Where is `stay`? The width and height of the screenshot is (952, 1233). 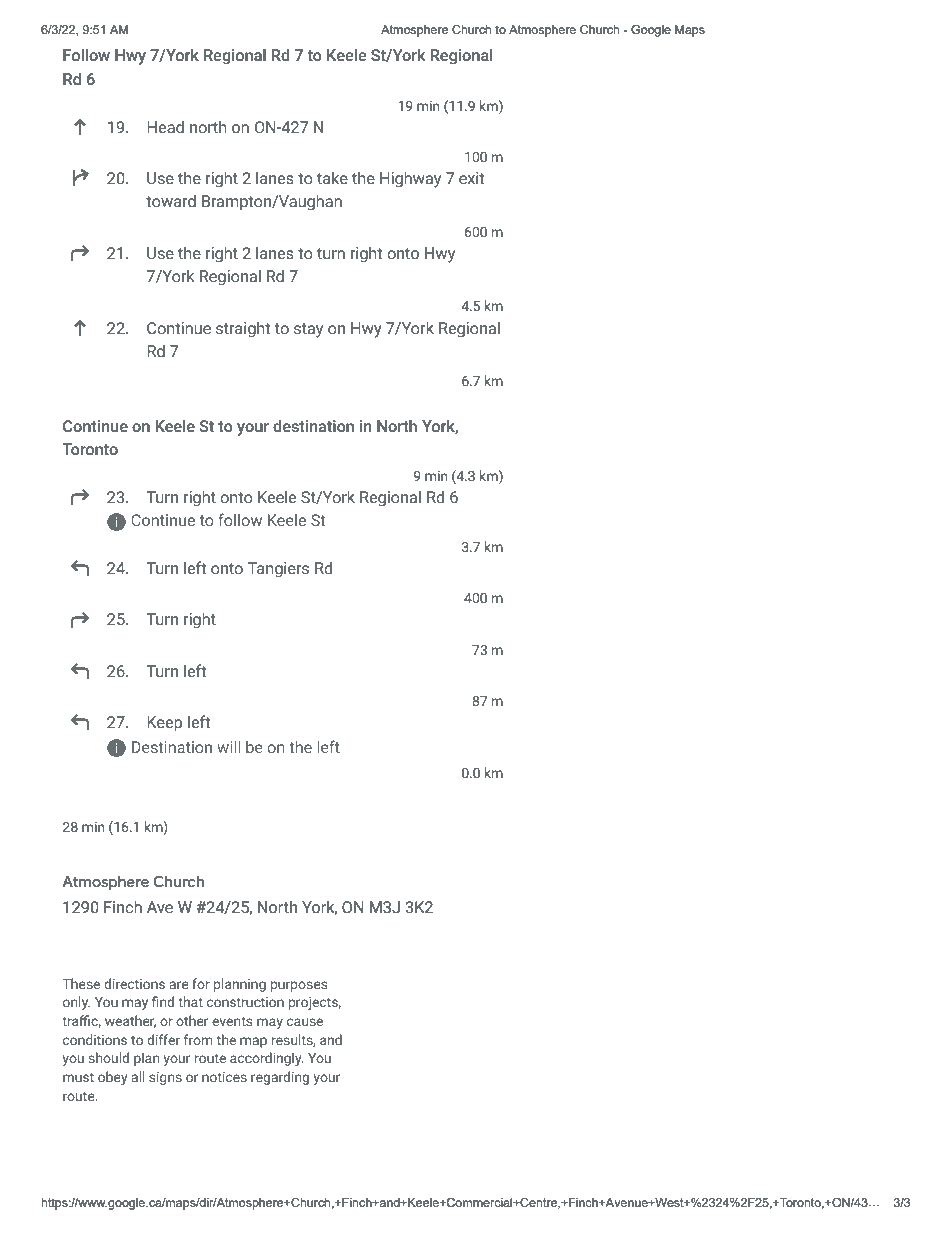
stay is located at coordinates (308, 330).
